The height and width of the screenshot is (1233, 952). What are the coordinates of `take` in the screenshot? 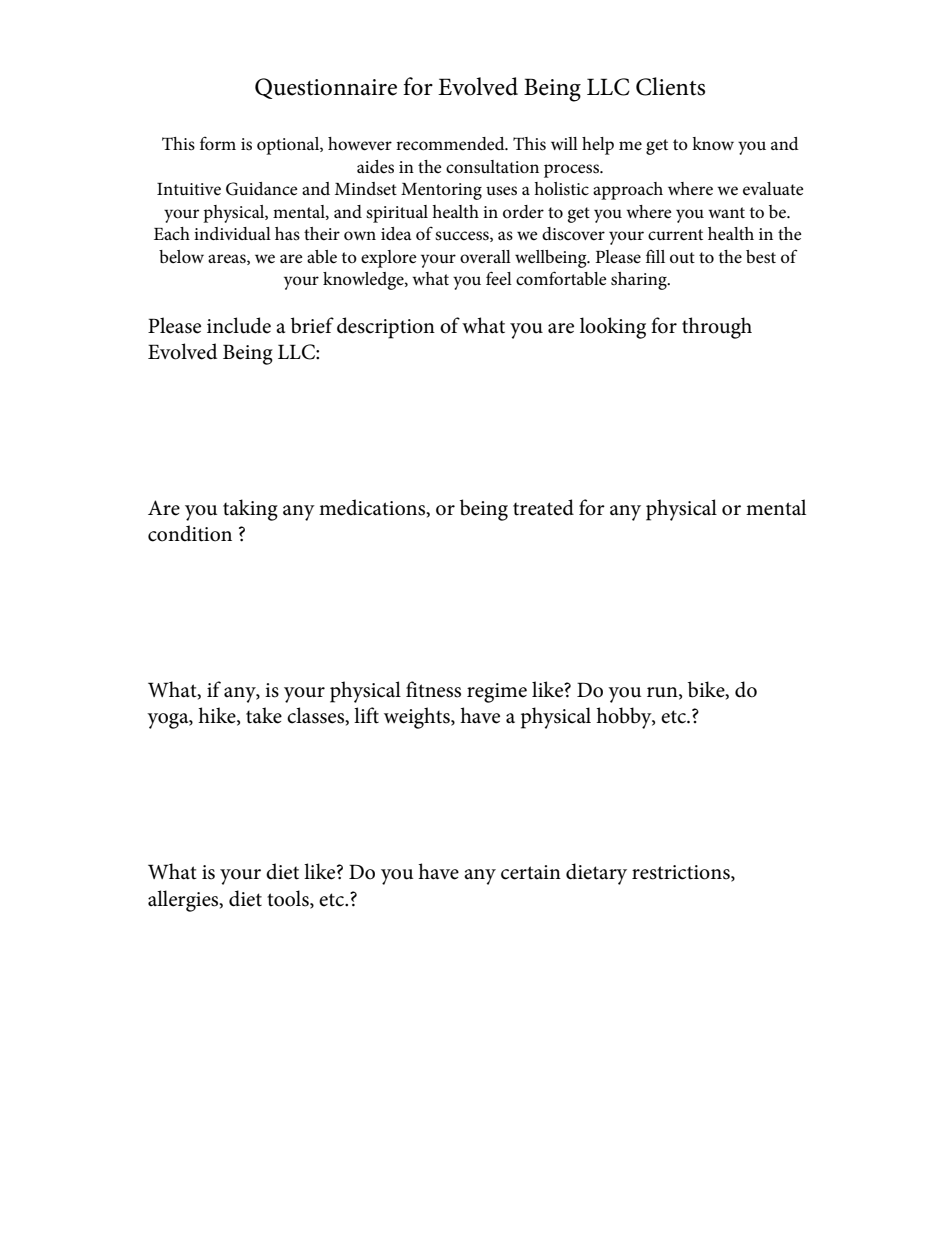 It's located at (264, 715).
